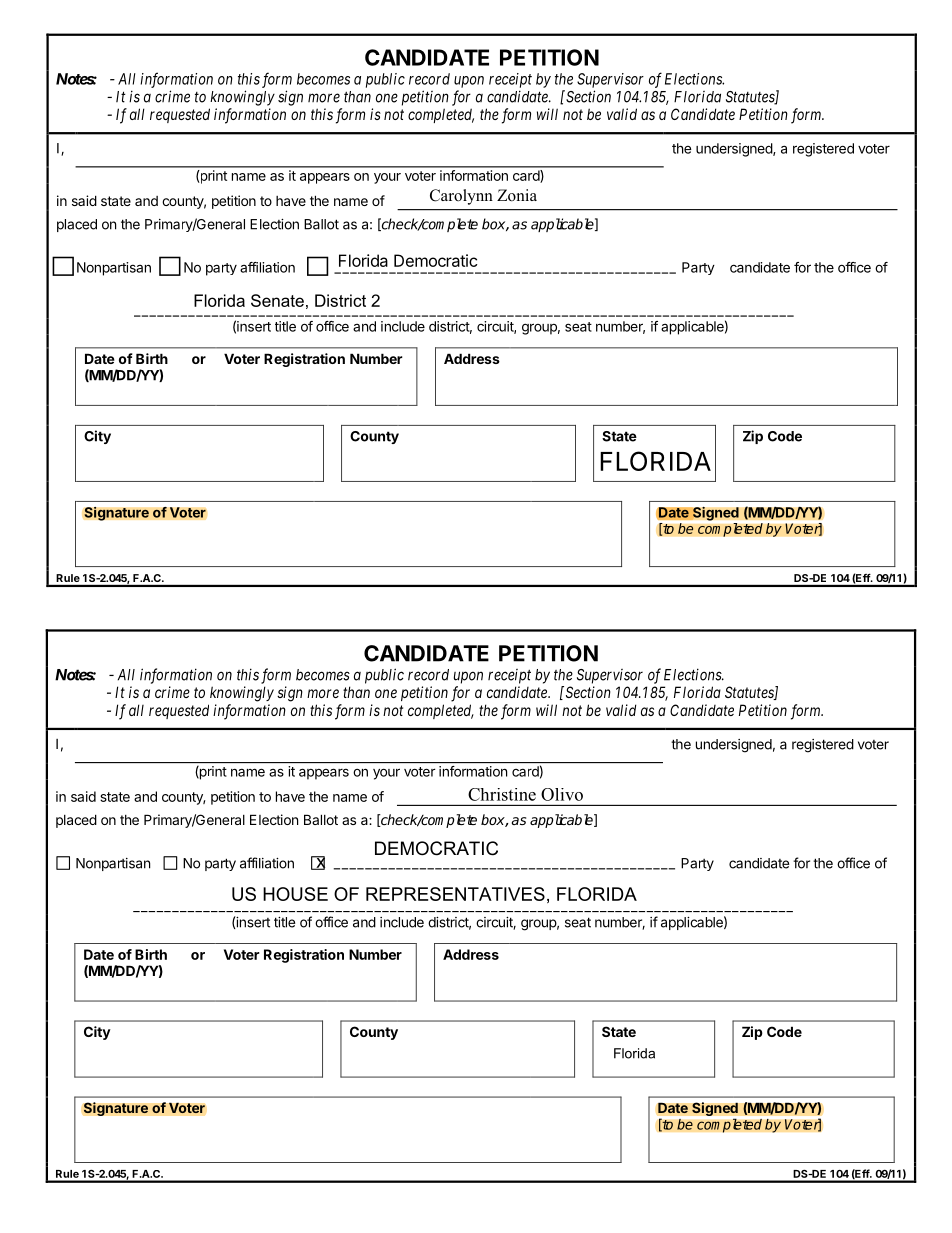 Image resolution: width=952 pixels, height=1233 pixels. Describe the element at coordinates (502, 794) in the image. I see `Christine` at that location.
